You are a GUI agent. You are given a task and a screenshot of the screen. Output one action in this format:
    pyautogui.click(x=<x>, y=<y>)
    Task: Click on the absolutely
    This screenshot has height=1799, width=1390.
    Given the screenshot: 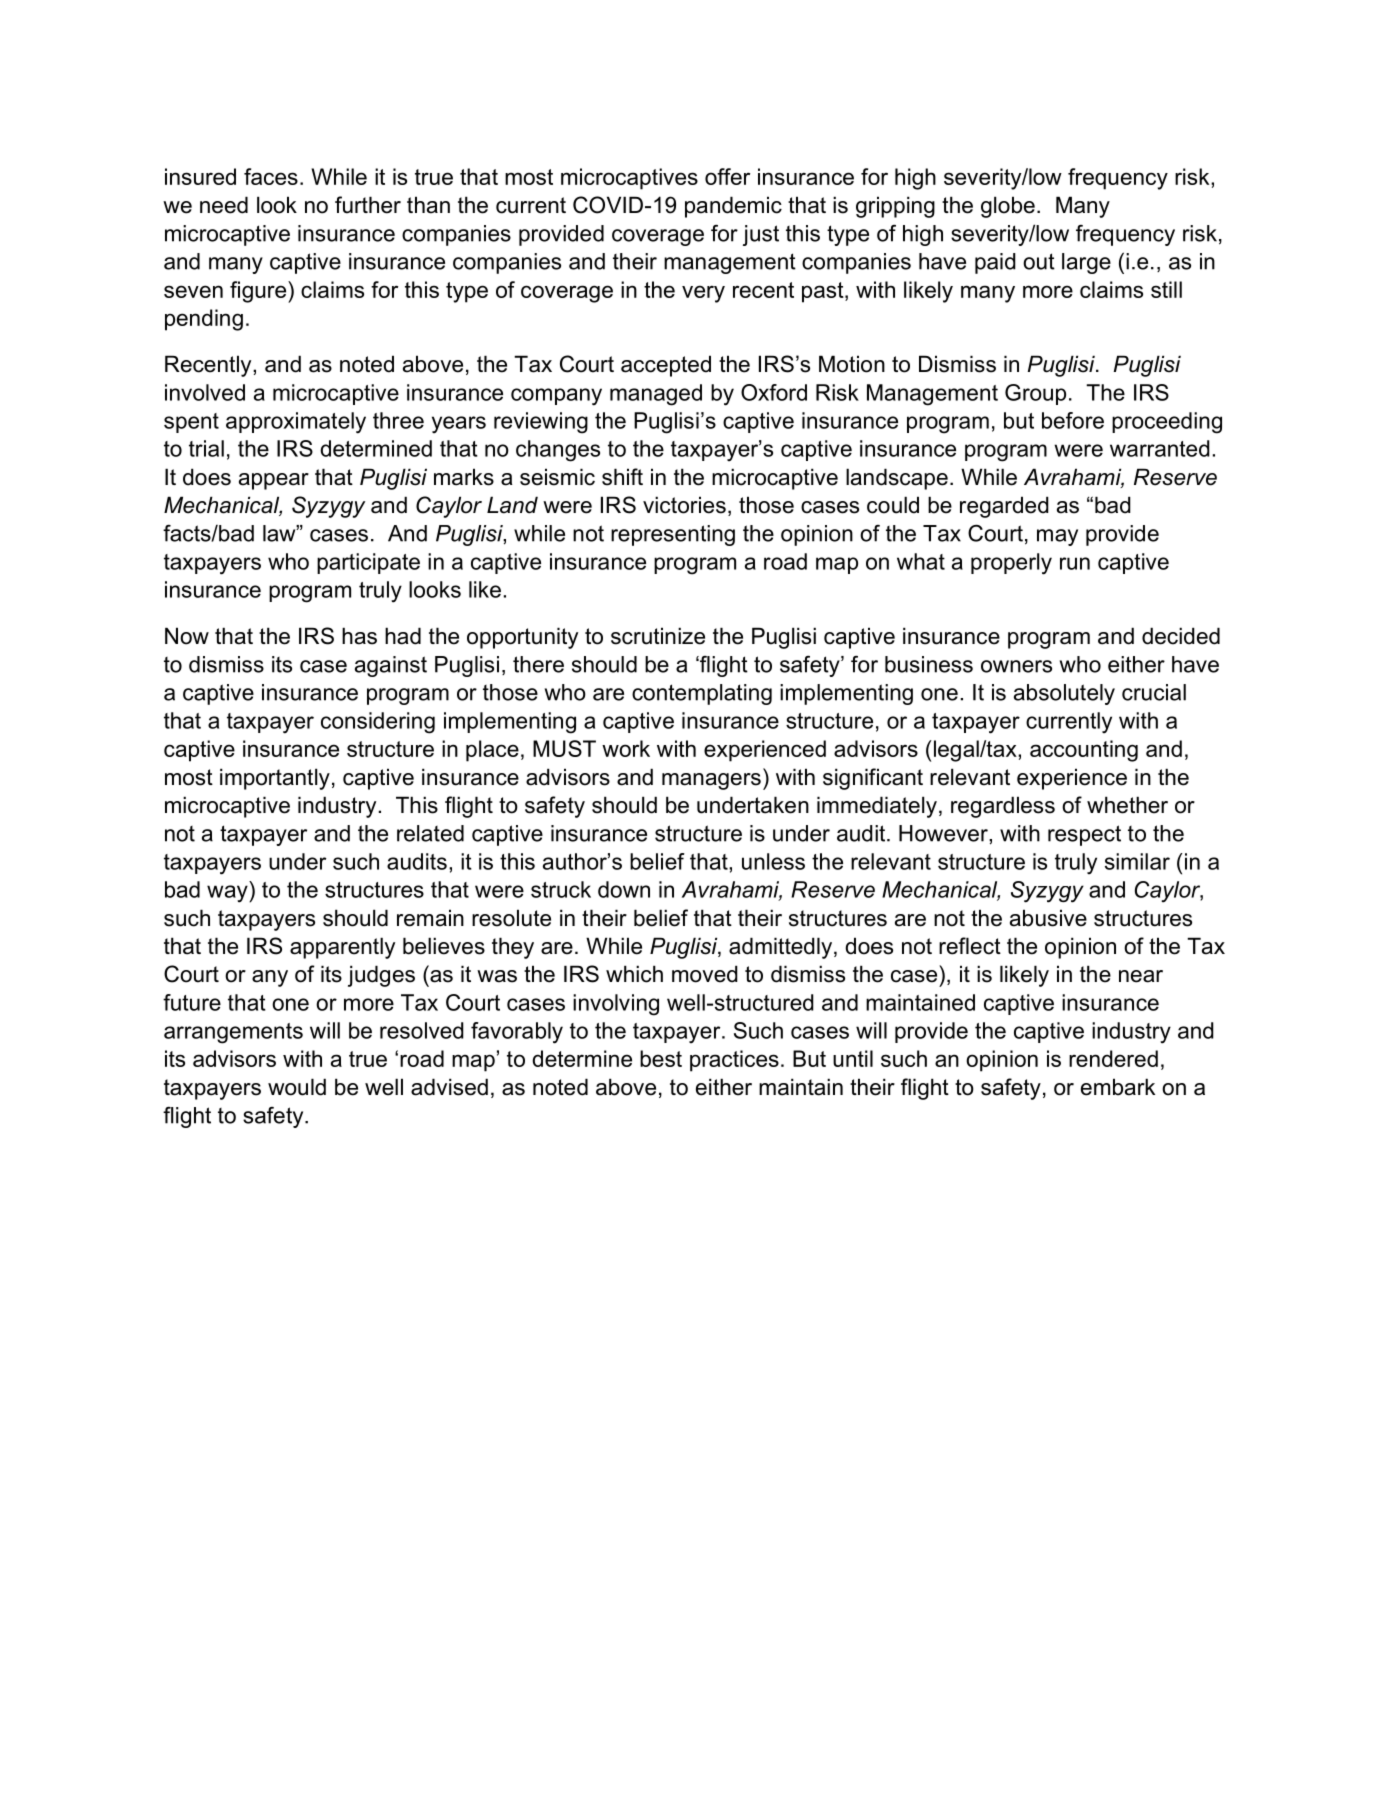 What is the action you would take?
    pyautogui.click(x=1064, y=694)
